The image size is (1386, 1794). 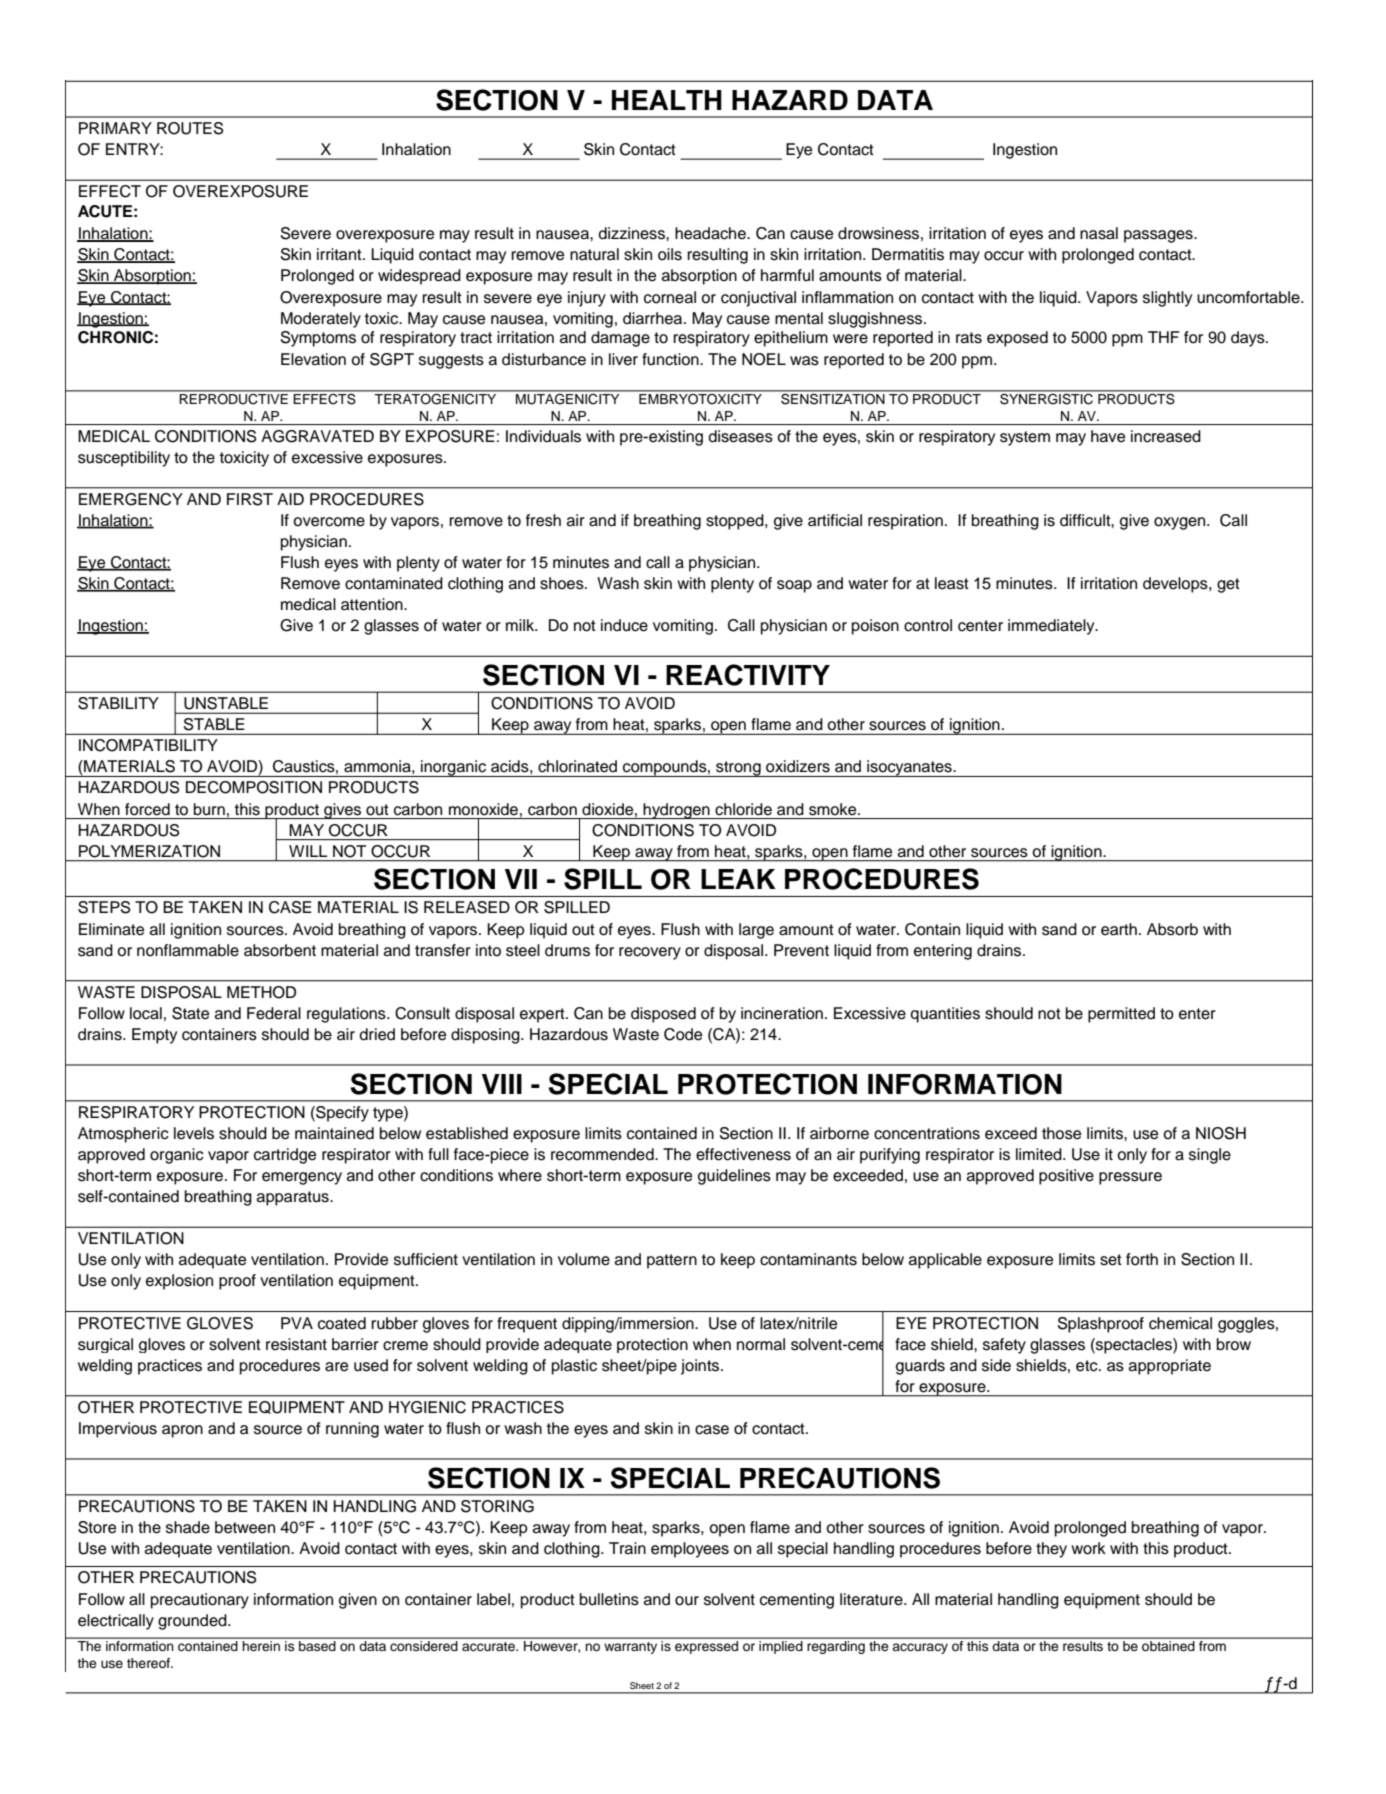 What do you see at coordinates (274, 1013) in the screenshot?
I see `Federal` at bounding box center [274, 1013].
